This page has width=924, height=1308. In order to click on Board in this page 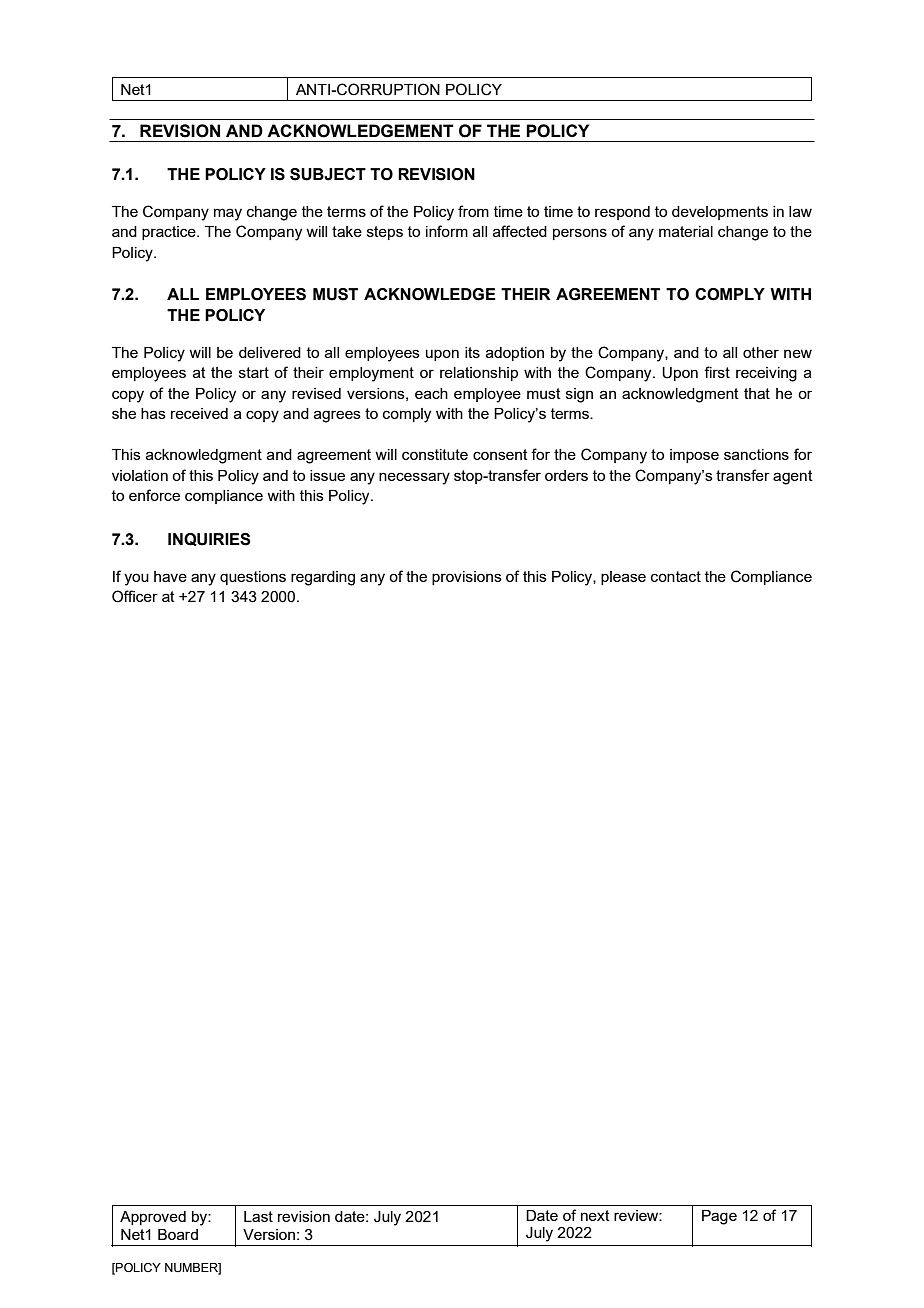, I will do `click(178, 1234)`.
